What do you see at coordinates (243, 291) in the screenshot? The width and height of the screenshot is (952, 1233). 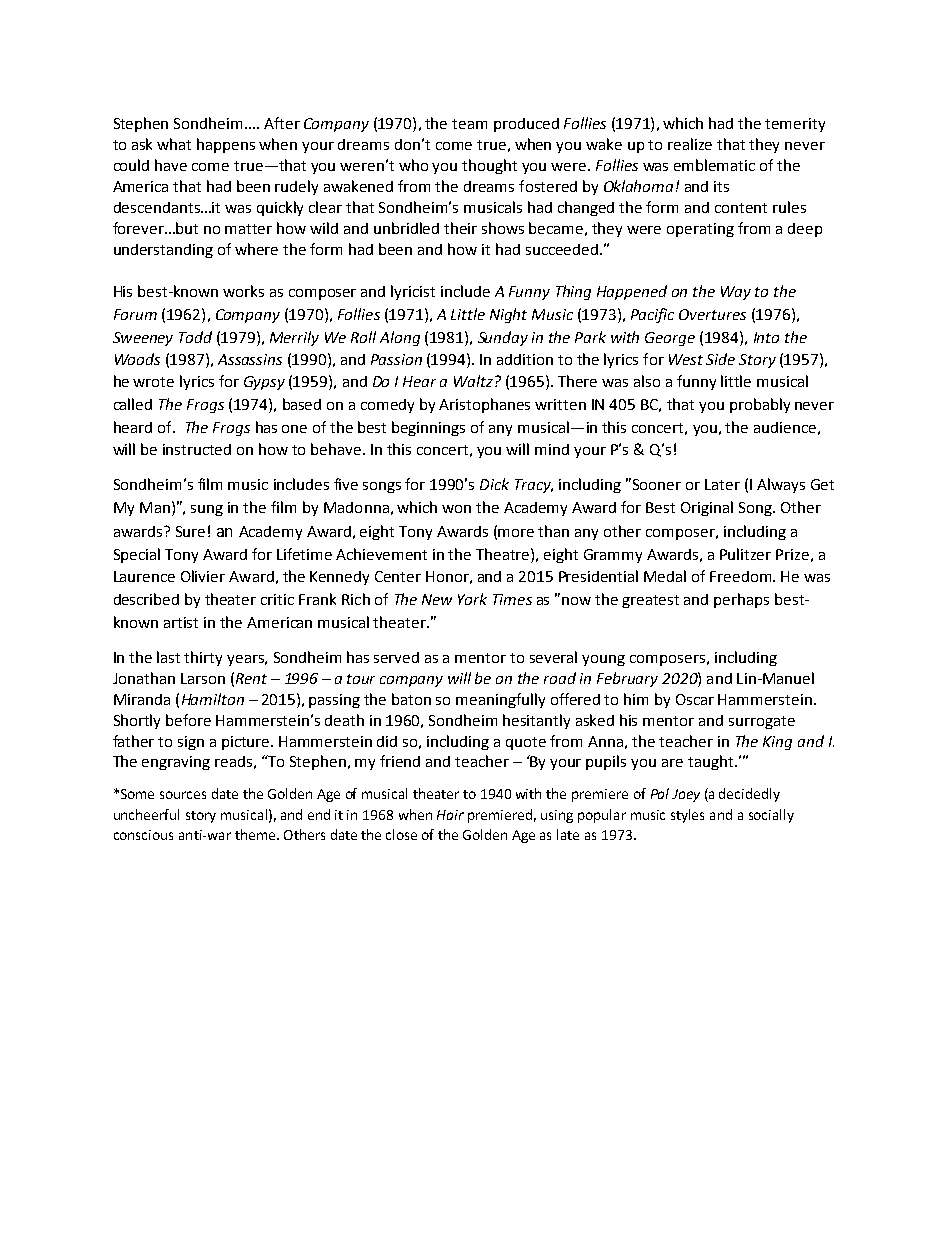 I see `works` at bounding box center [243, 291].
